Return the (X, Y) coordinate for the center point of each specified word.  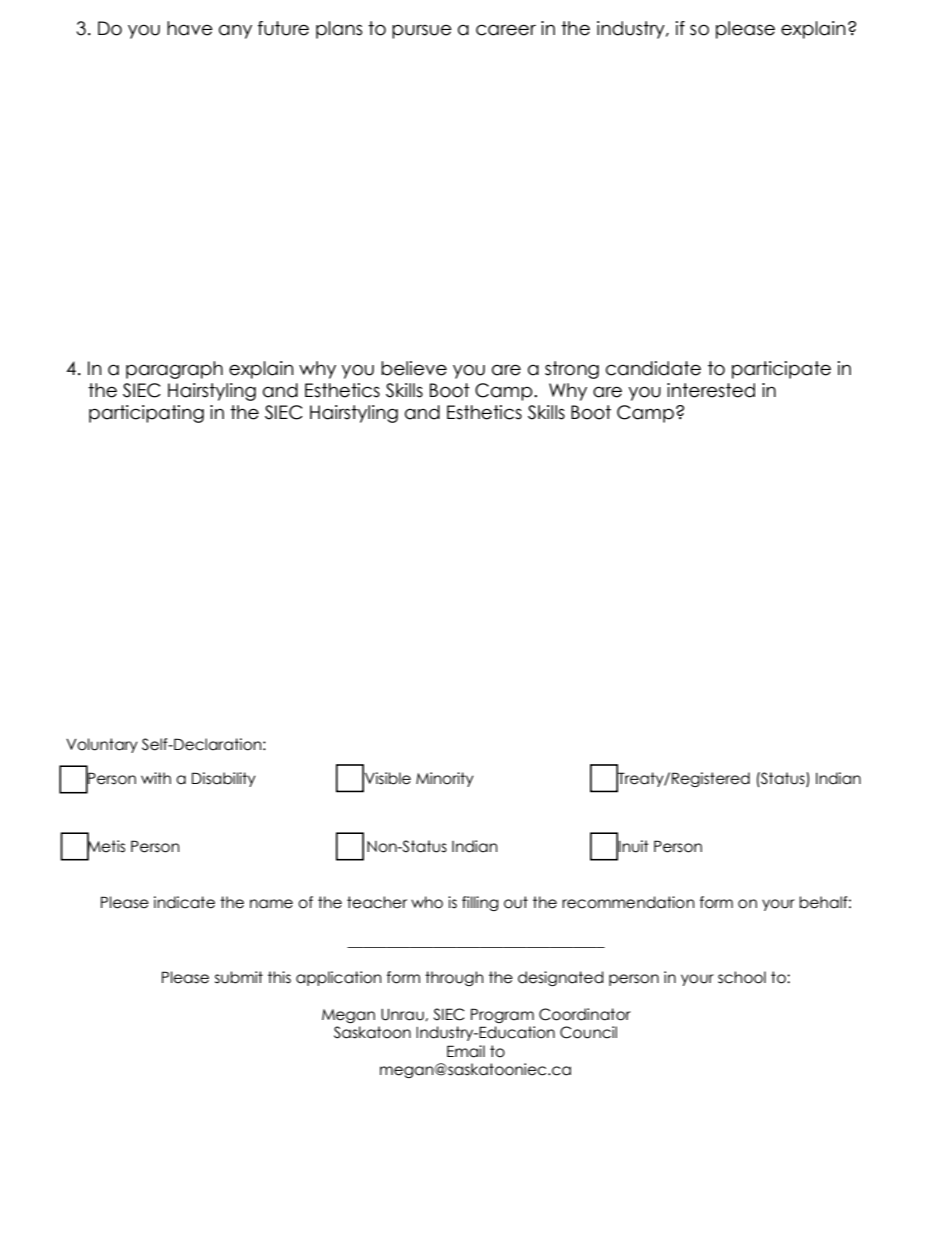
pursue (422, 32)
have (190, 28)
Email (466, 1051)
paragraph (174, 370)
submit (239, 977)
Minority (445, 779)
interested (711, 390)
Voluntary (102, 745)
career (506, 30)
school (742, 977)
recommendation (628, 902)
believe (414, 368)
